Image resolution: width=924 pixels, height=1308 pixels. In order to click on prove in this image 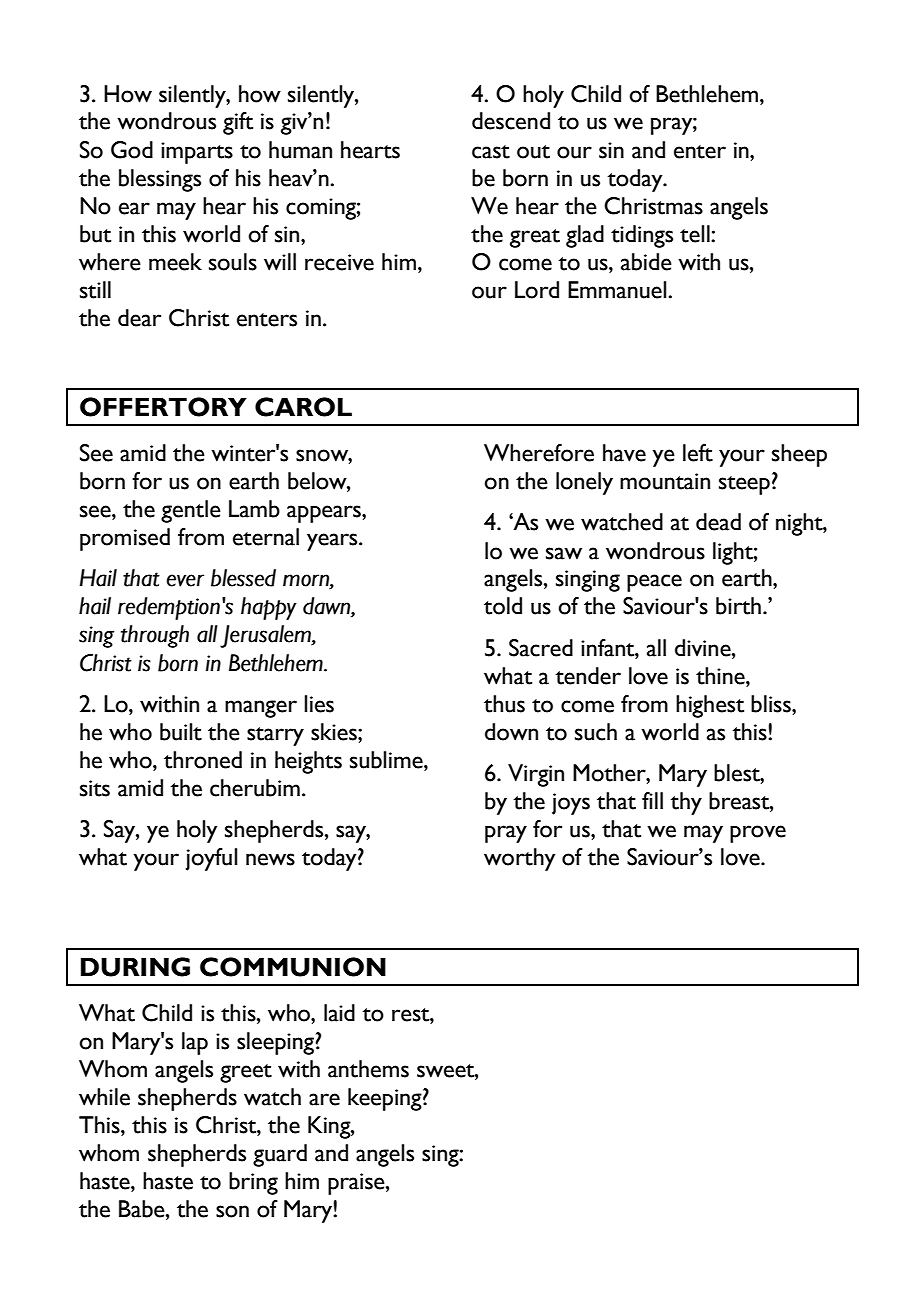, I will do `click(758, 834)`.
